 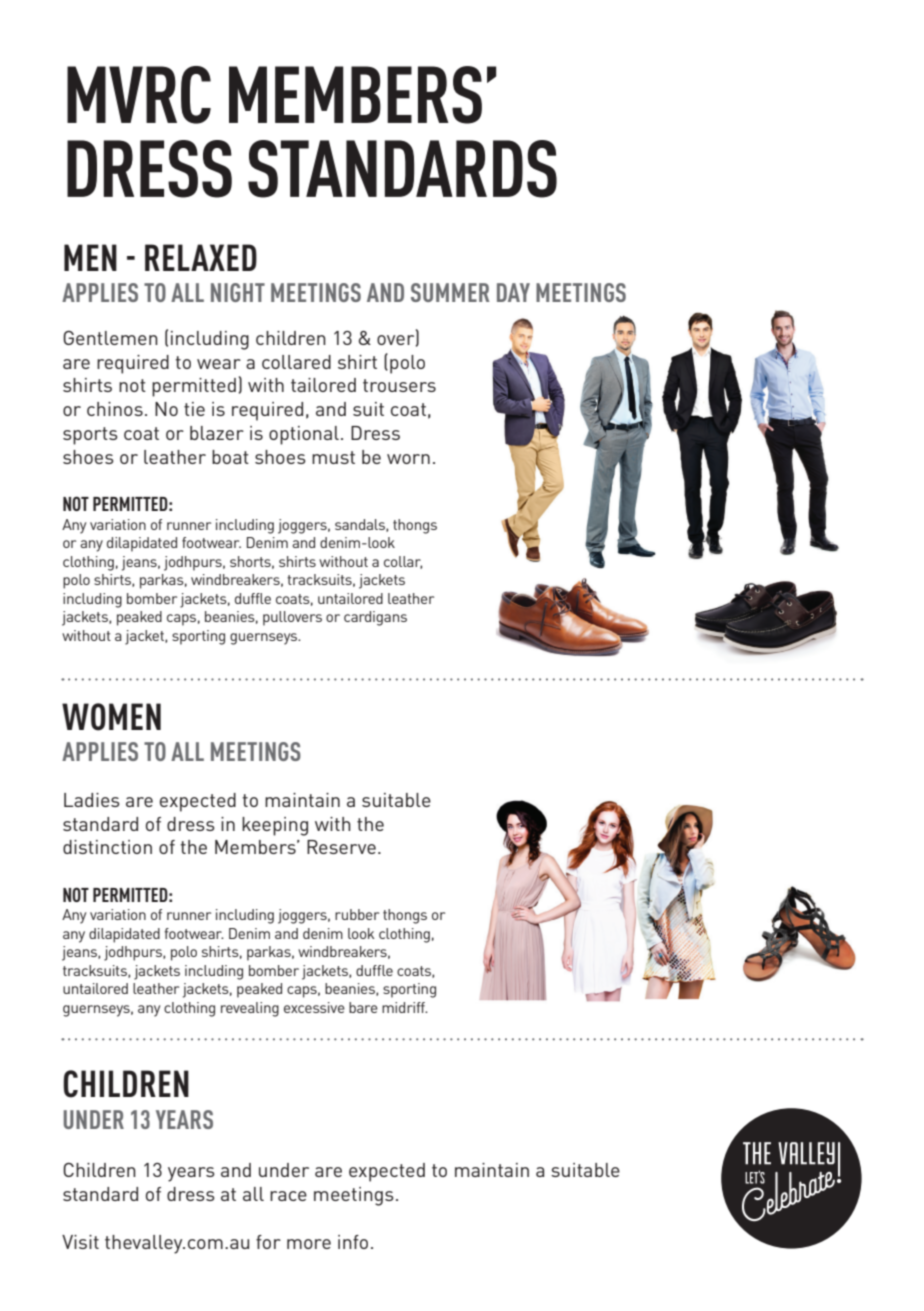 I want to click on WOMEN, so click(x=111, y=717).
